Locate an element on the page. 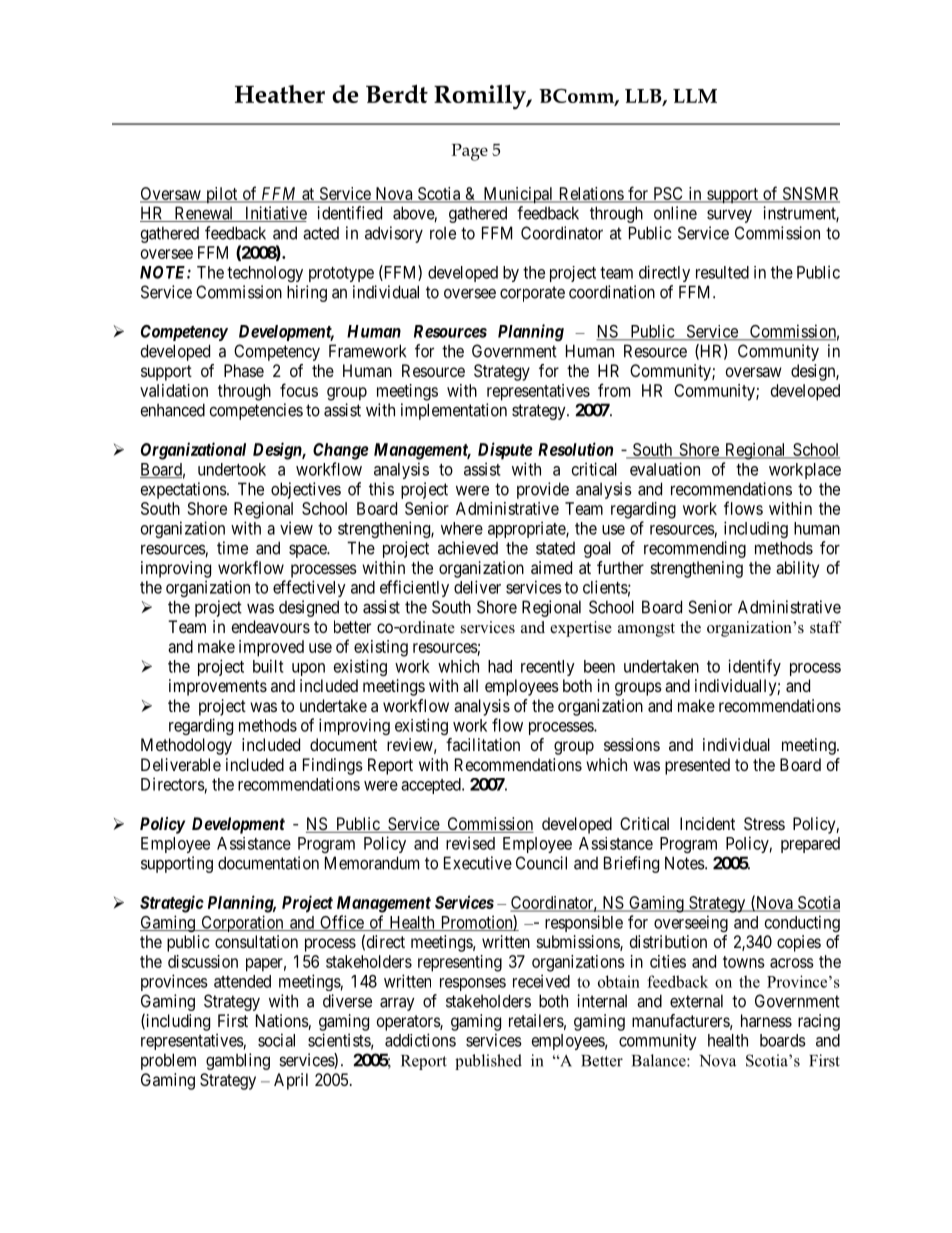 Image resolution: width=952 pixels, height=1233 pixels. presented is located at coordinates (697, 766).
